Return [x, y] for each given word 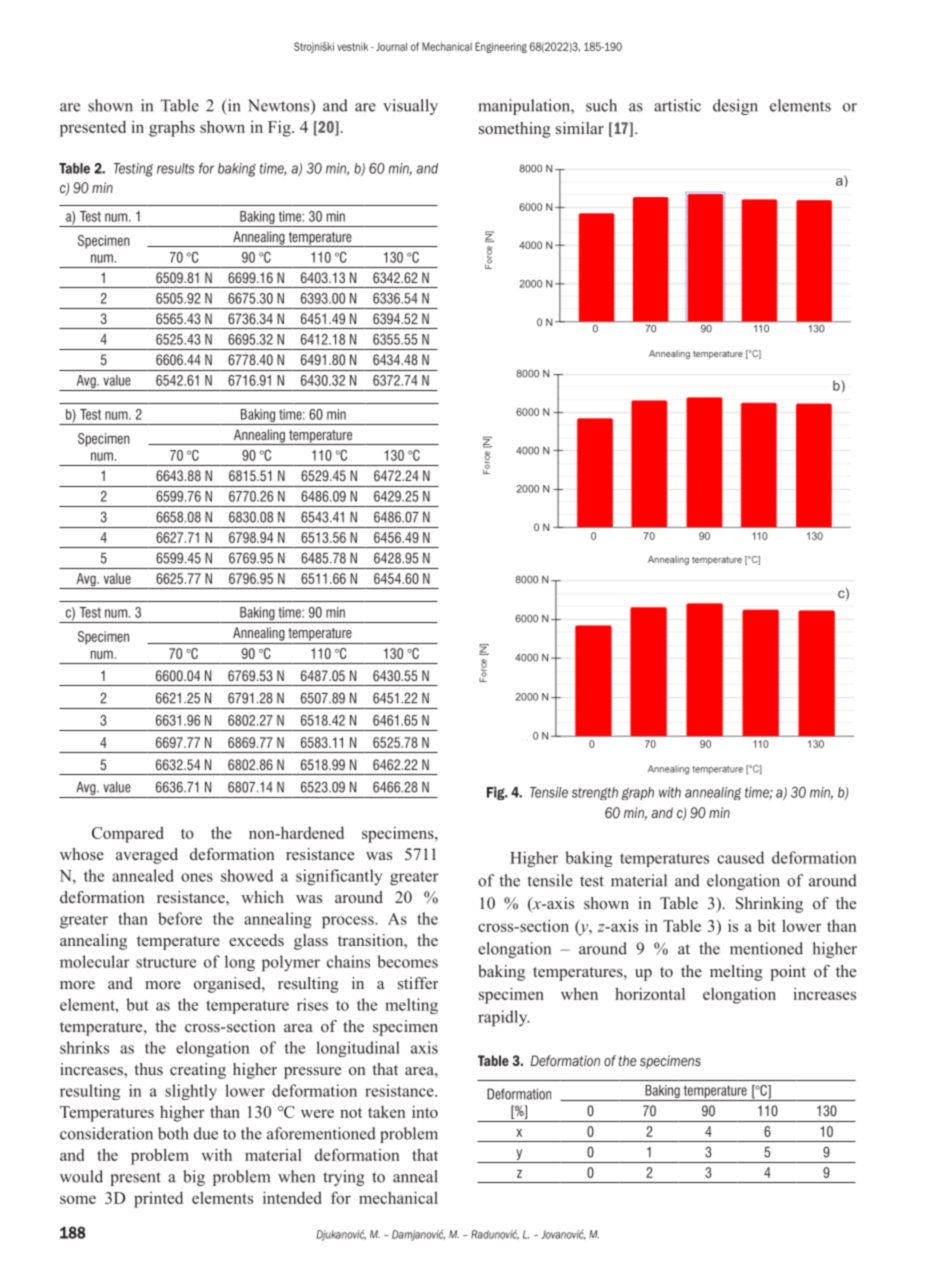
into [425, 1111]
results [175, 168]
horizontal [650, 993]
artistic [677, 105]
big [194, 1178]
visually [410, 107]
